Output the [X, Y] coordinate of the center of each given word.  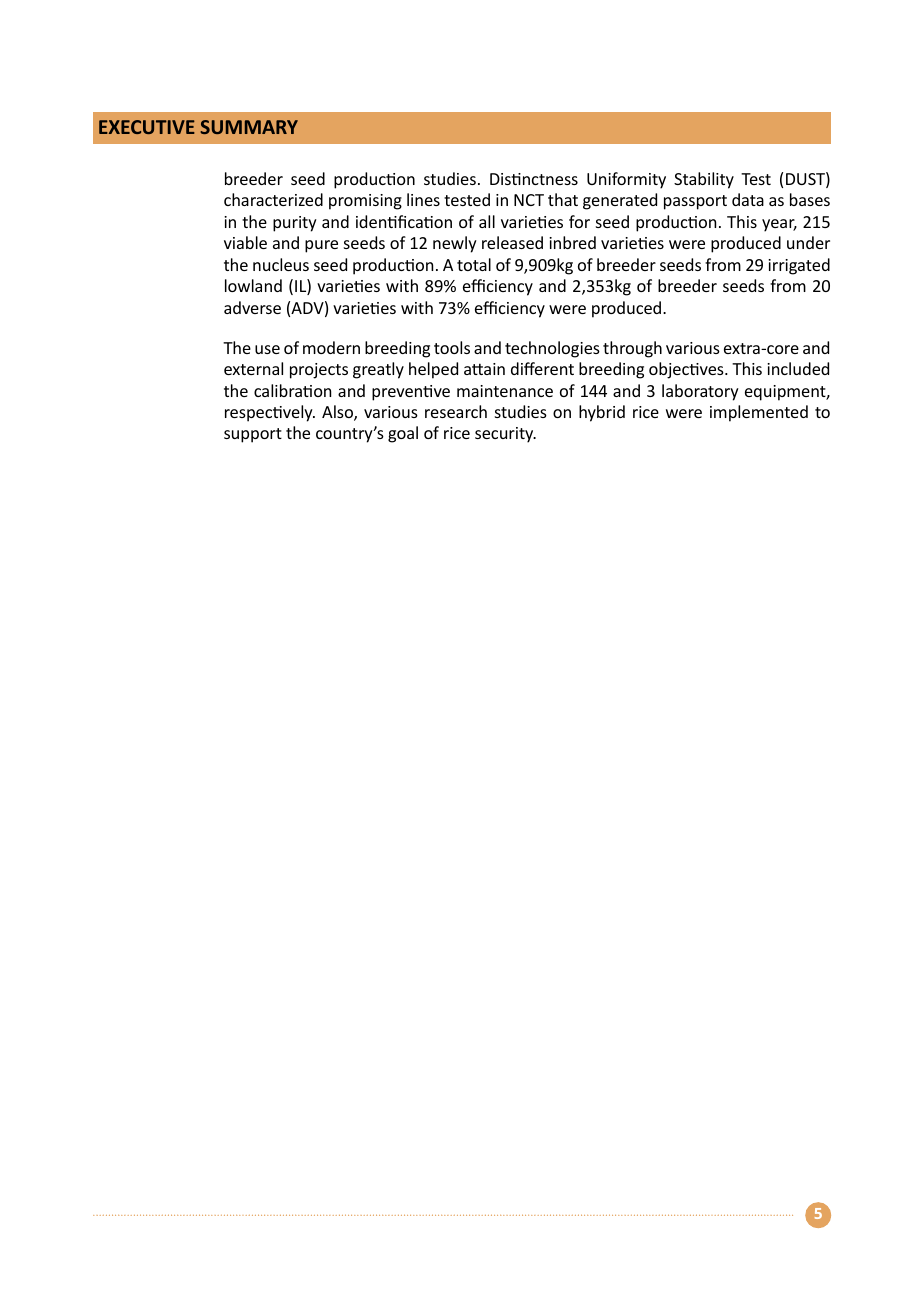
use [267, 349]
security [505, 435]
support [253, 435]
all [487, 221]
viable [245, 242]
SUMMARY [249, 127]
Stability [704, 180]
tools [452, 347]
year [779, 225]
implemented [759, 413]
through [632, 349]
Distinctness [534, 179]
